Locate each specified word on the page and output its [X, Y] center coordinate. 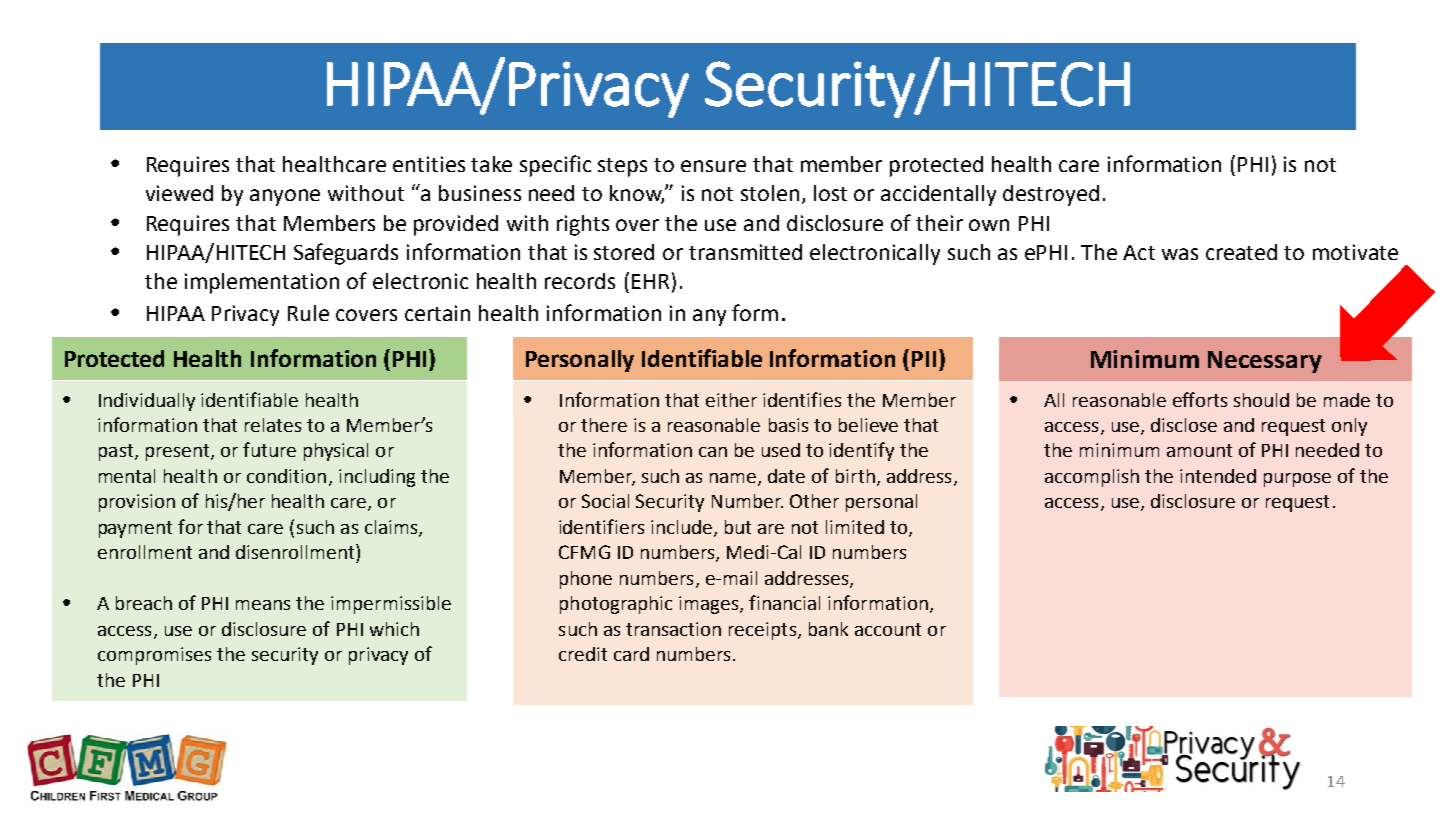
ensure [713, 166]
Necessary [1265, 362]
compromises [154, 656]
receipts [764, 631]
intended [1218, 476]
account [888, 629]
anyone [285, 197]
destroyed [1051, 195]
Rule [308, 313]
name [734, 479]
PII [924, 359]
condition [286, 476]
